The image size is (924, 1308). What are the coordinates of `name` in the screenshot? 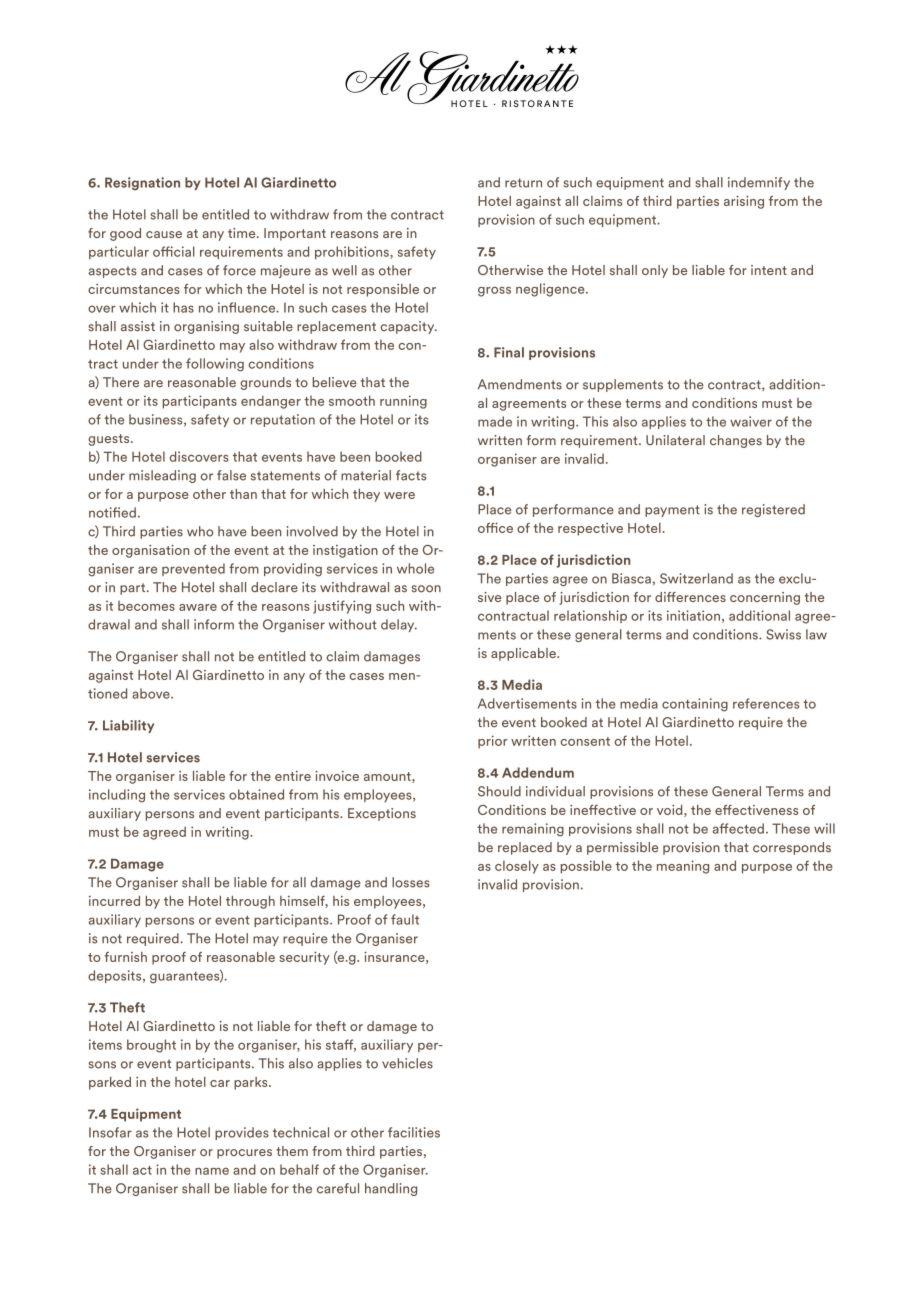 It's located at (212, 1171).
